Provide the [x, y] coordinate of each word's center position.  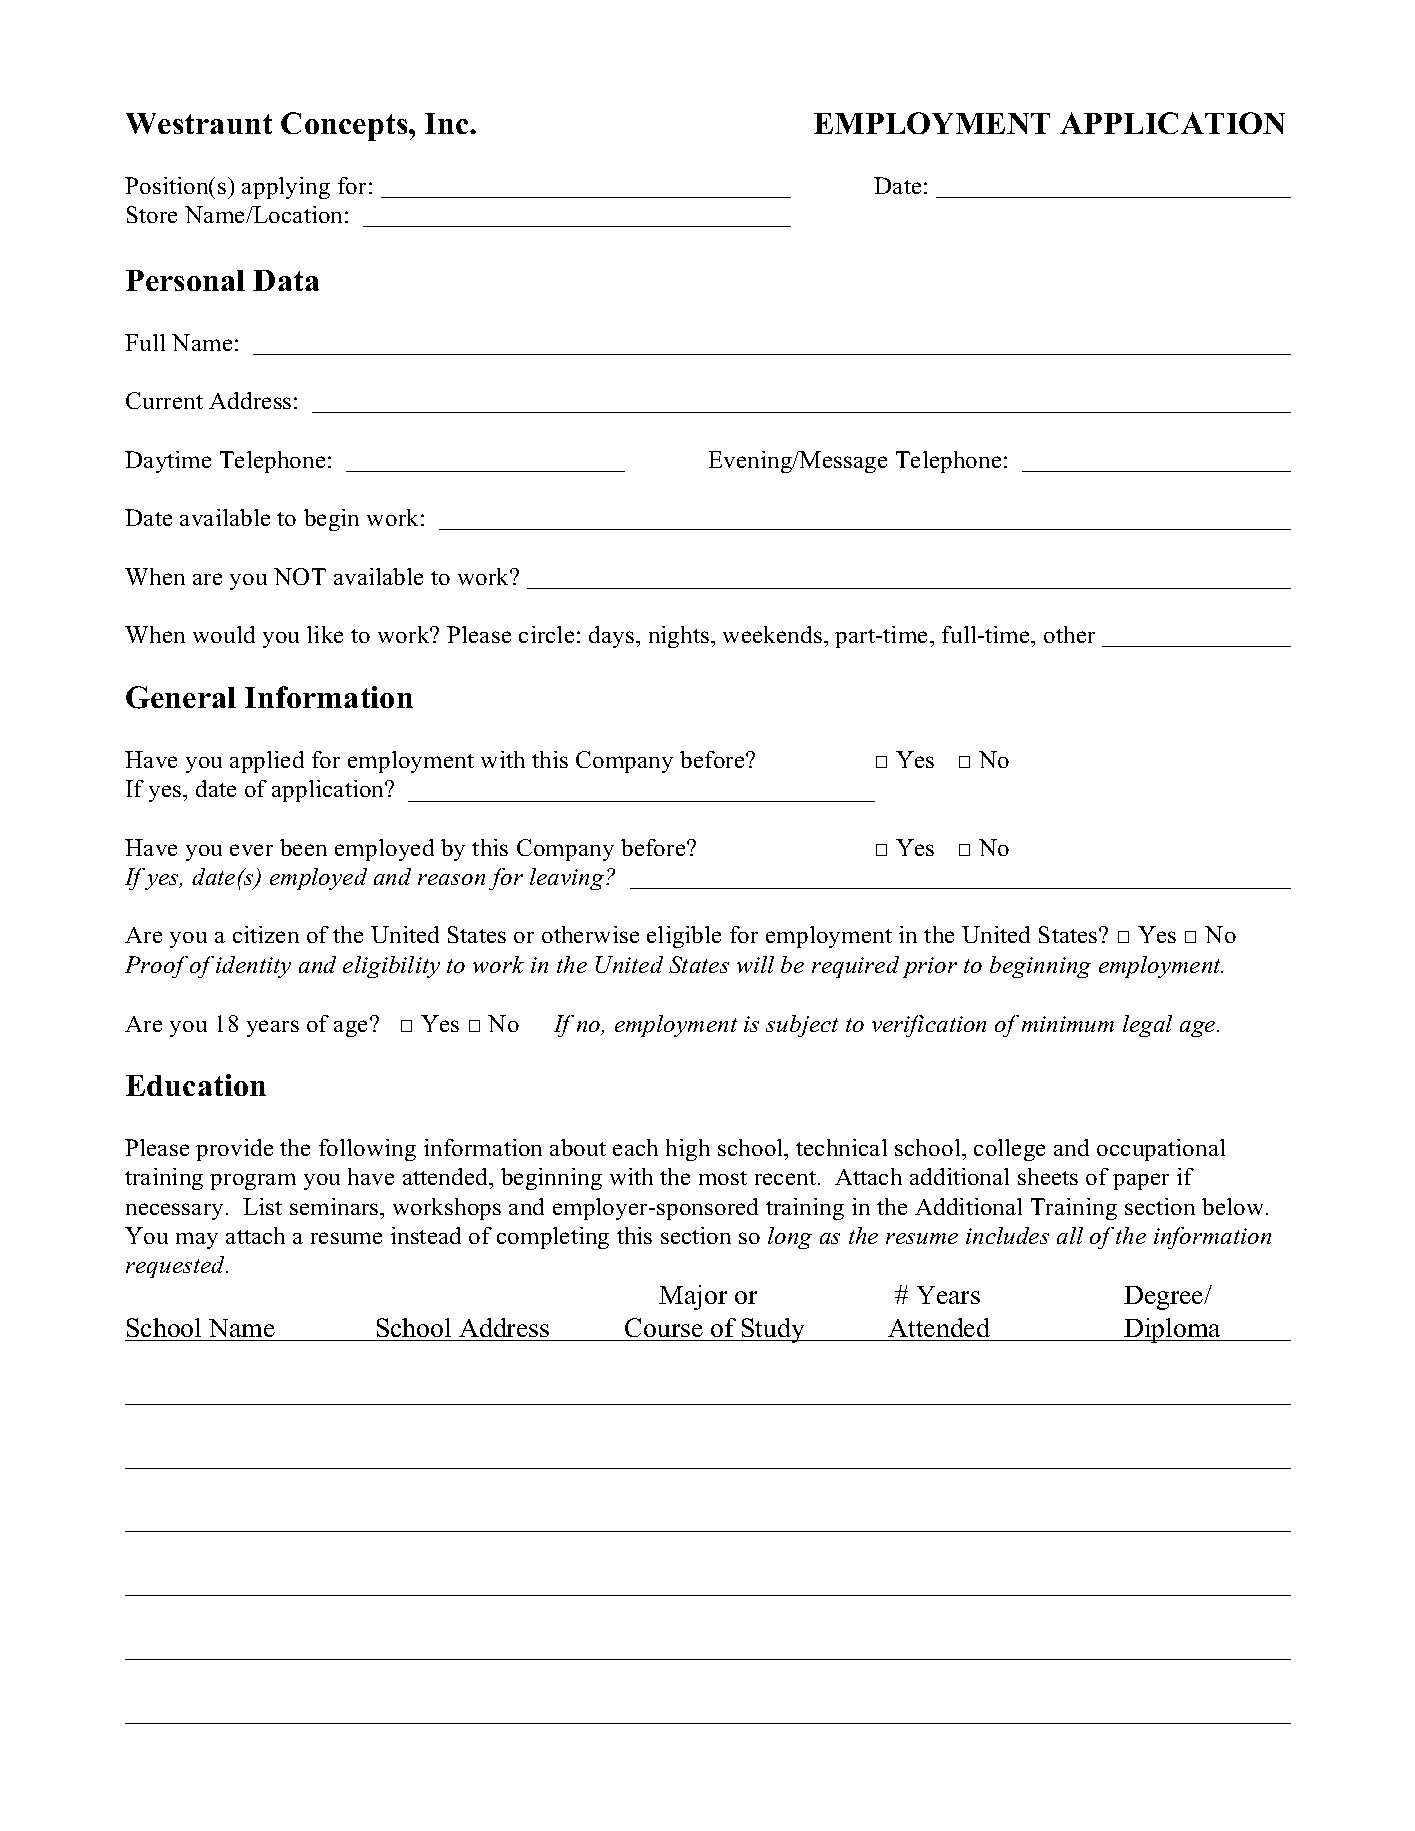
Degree [1165, 1298]
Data [286, 280]
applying [286, 188]
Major [693, 1297]
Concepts [345, 126]
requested [177, 1267]
